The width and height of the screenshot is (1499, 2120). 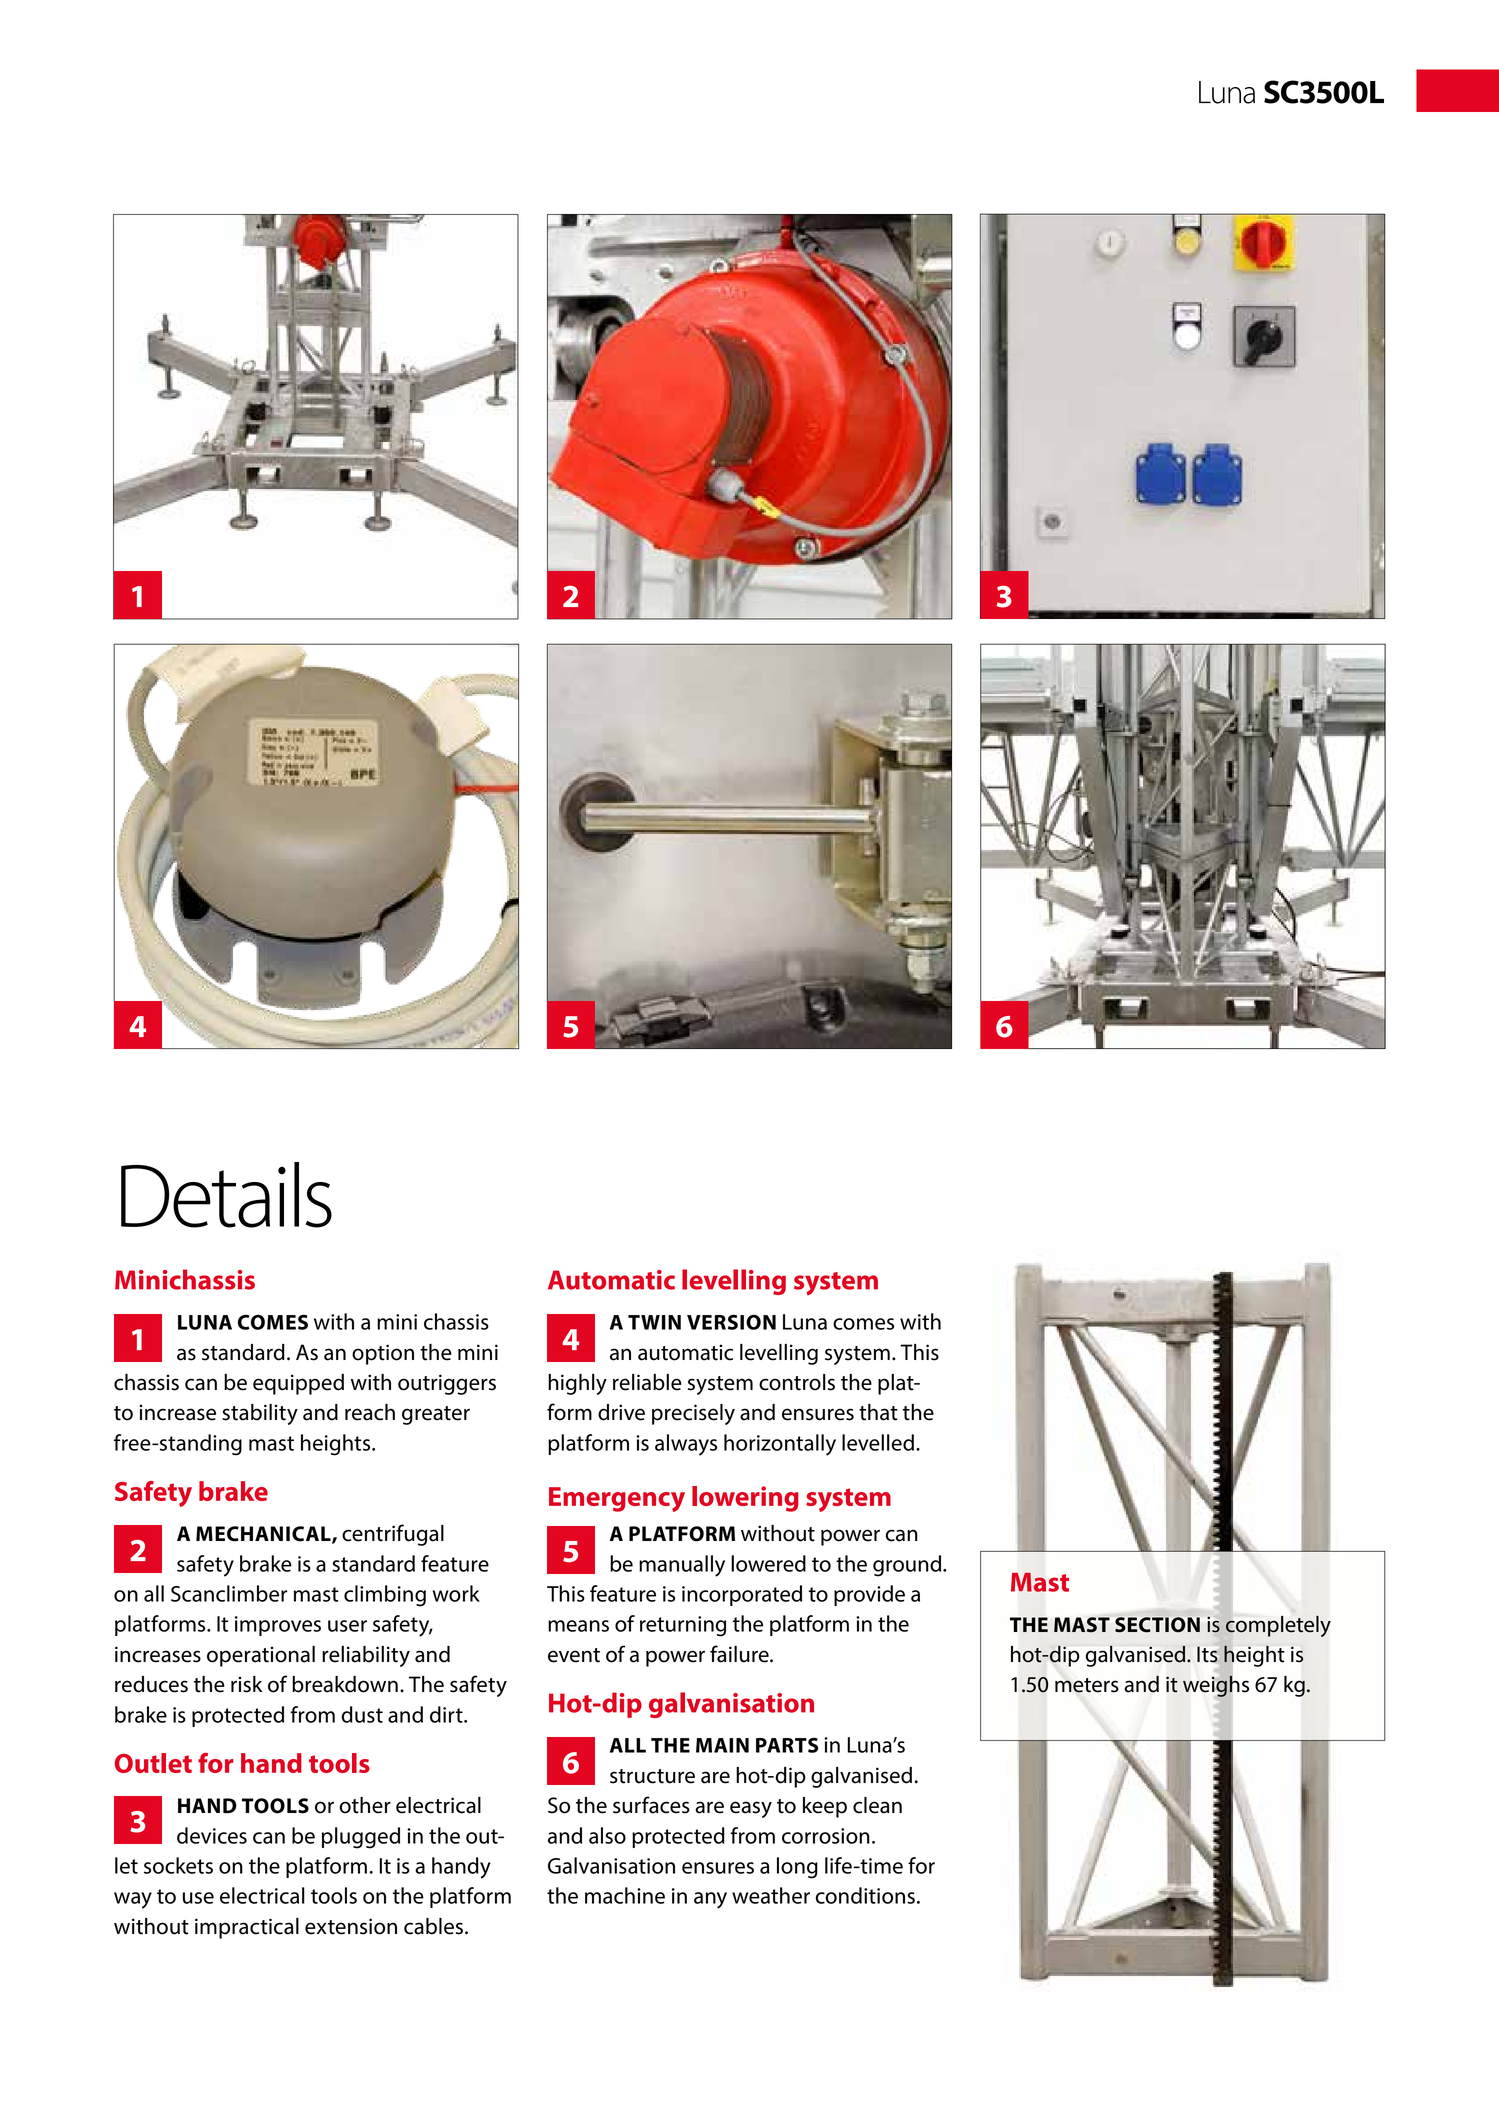 What do you see at coordinates (731, 1322) in the screenshot?
I see `VERSION` at bounding box center [731, 1322].
